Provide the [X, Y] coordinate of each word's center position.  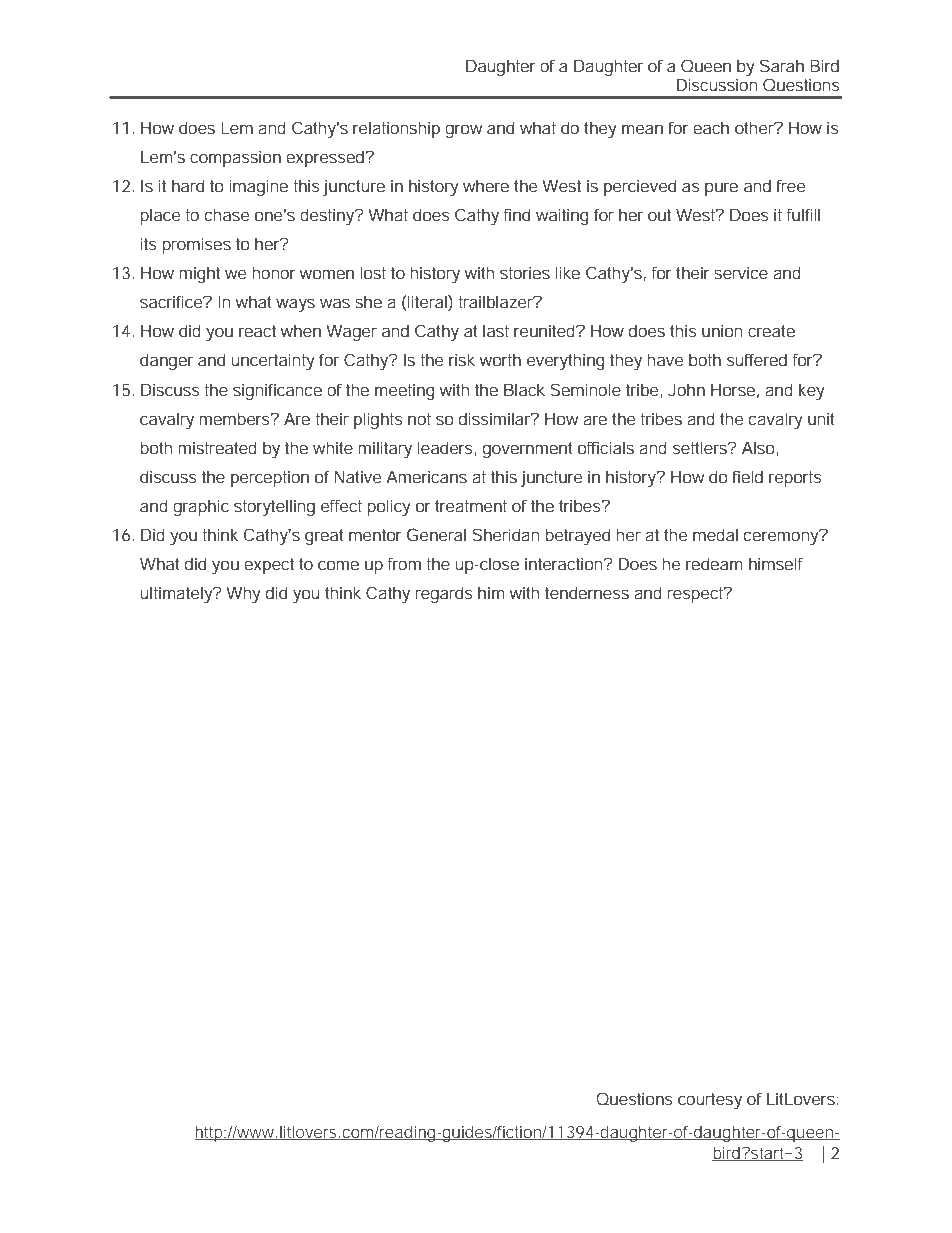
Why [243, 594]
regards [444, 594]
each [711, 127]
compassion [235, 158]
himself [776, 563]
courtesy [710, 1101]
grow [463, 131]
